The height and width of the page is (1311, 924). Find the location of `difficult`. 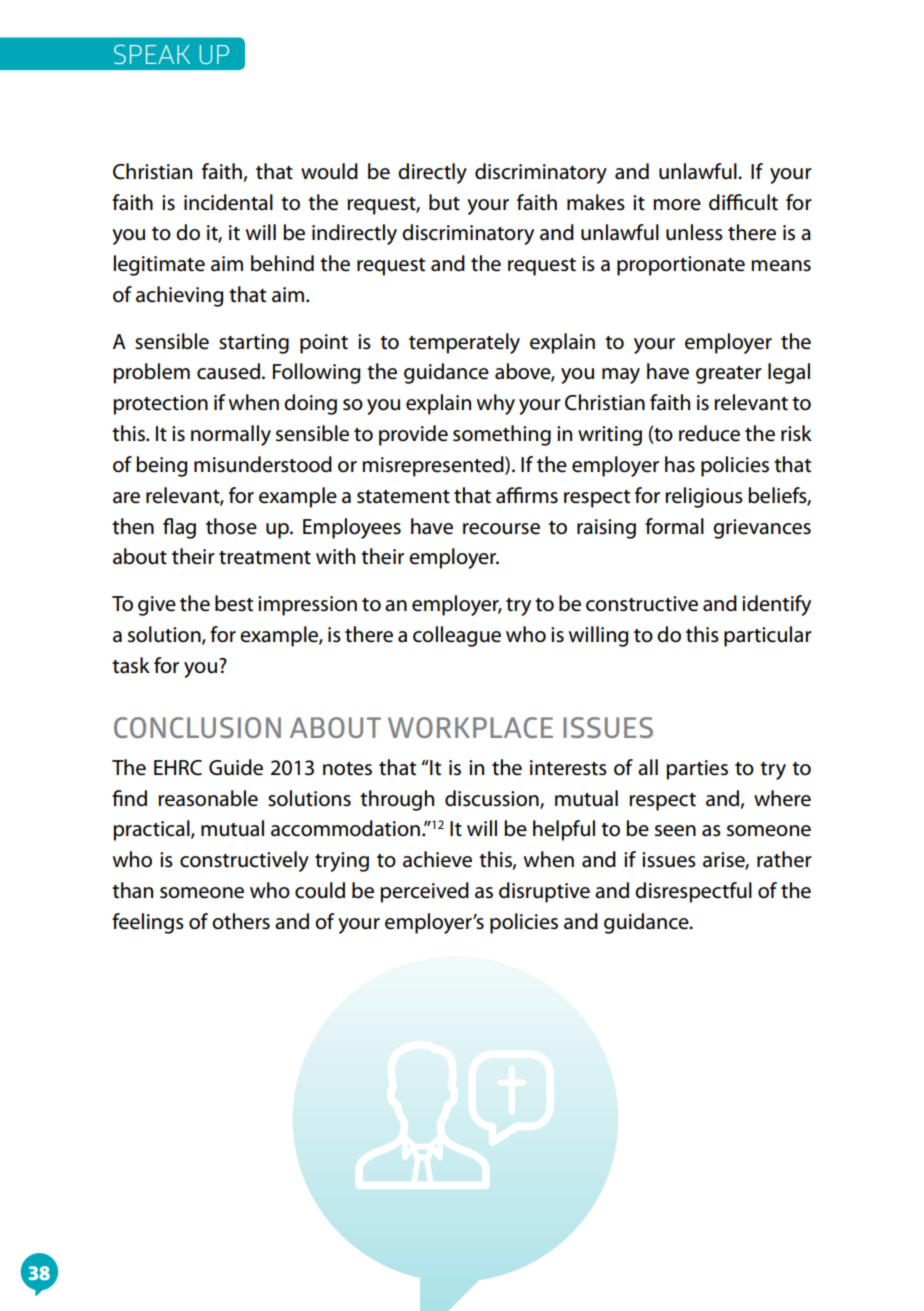

difficult is located at coordinates (743, 202).
